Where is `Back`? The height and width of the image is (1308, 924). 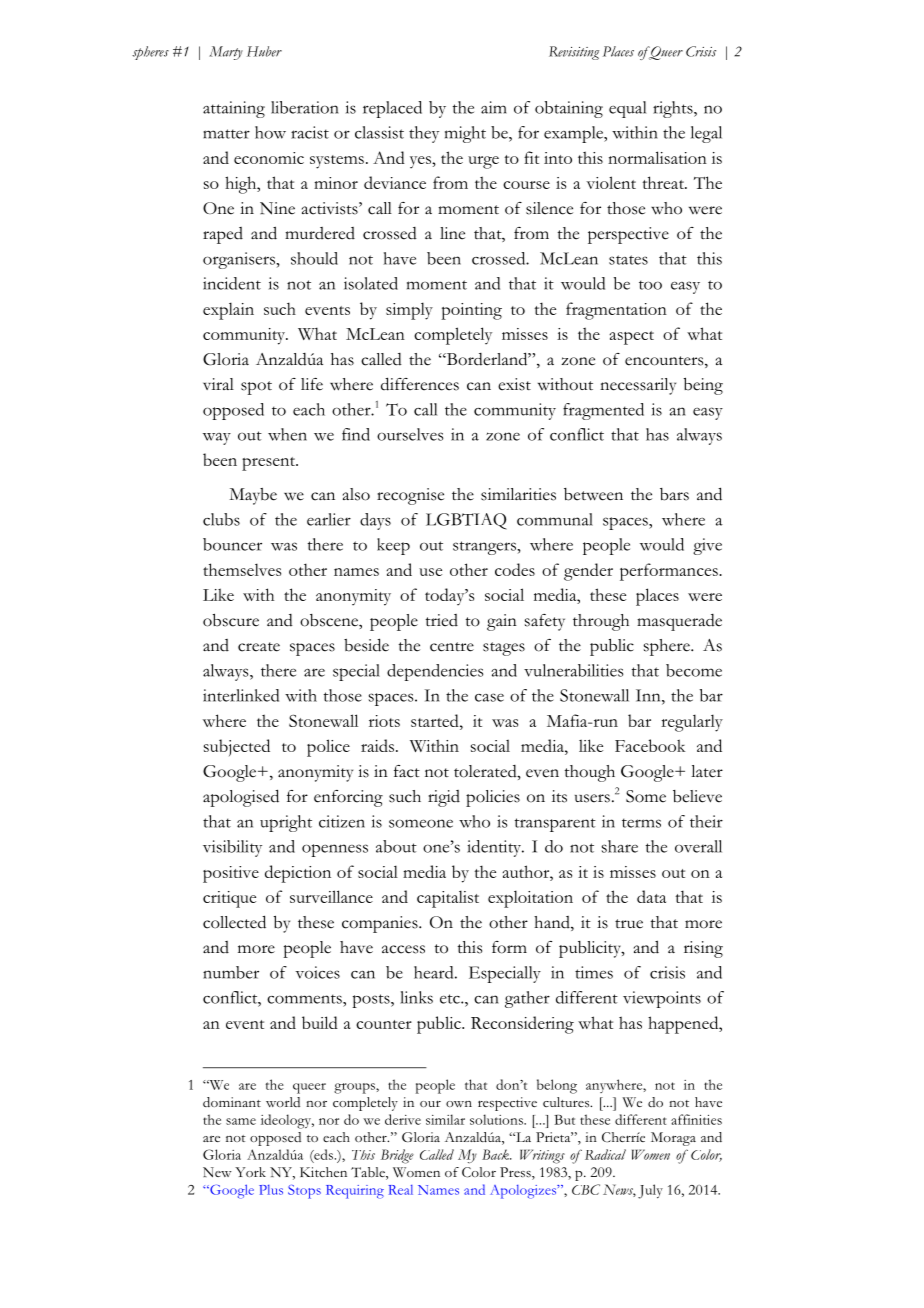 Back is located at coordinates (496, 1154).
